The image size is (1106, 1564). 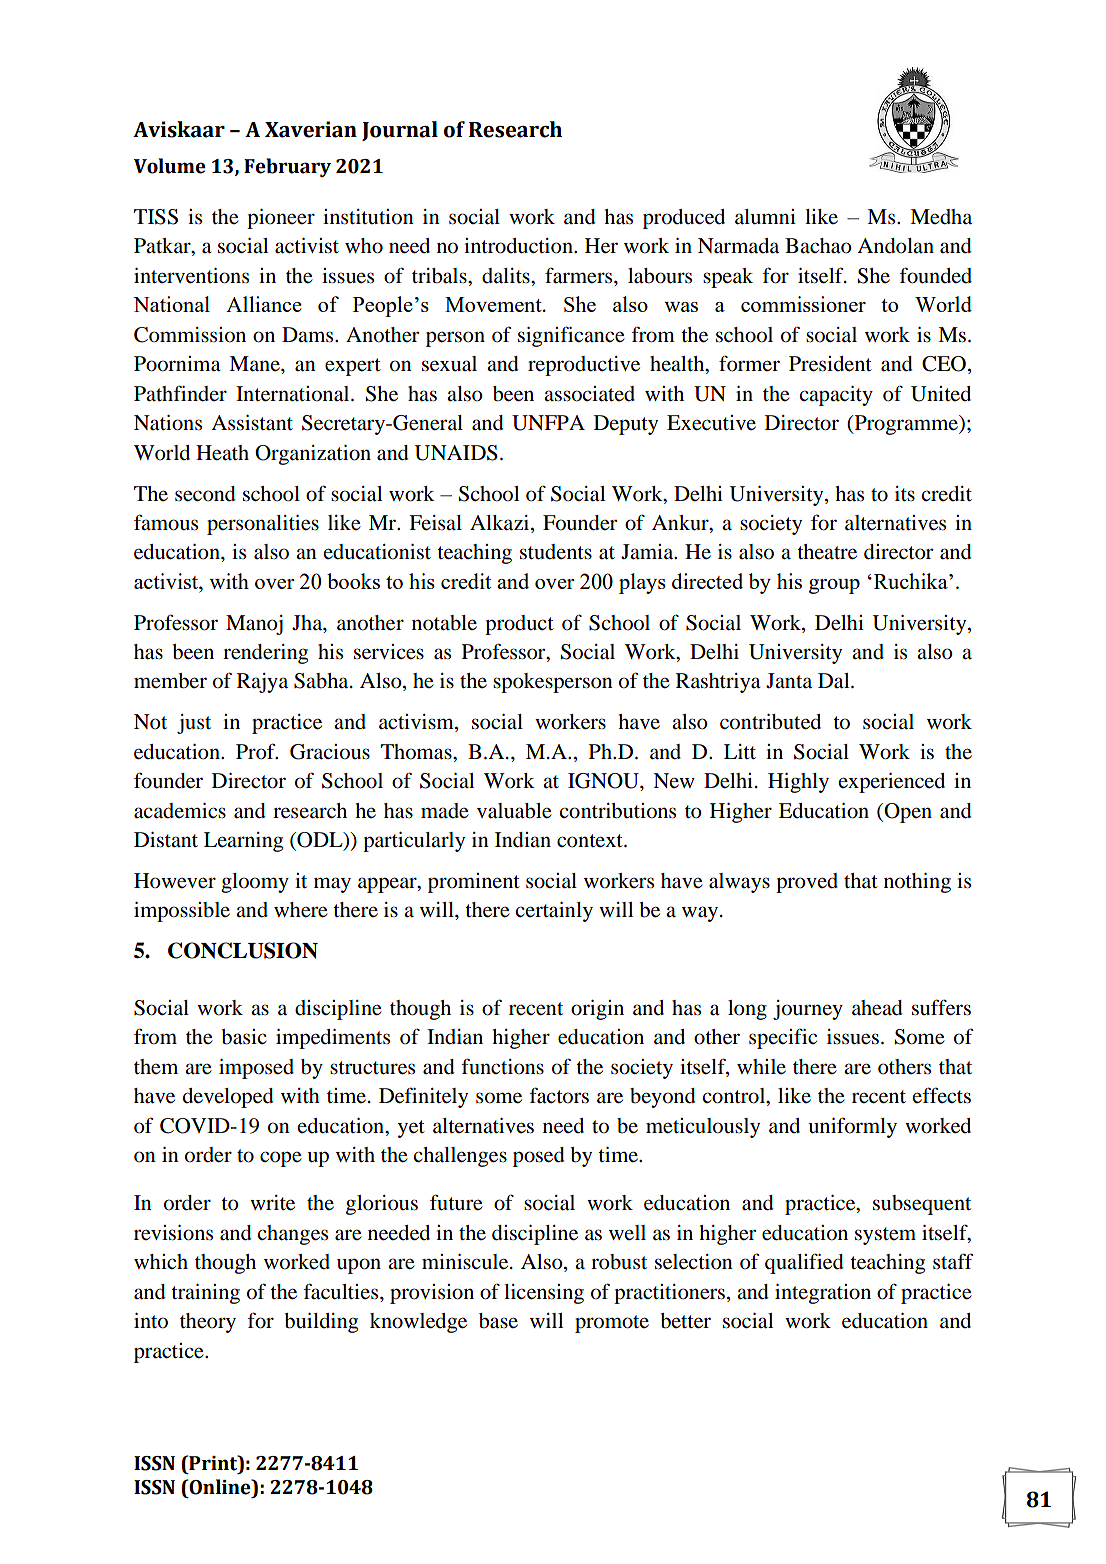 I want to click on group, so click(x=834, y=586).
